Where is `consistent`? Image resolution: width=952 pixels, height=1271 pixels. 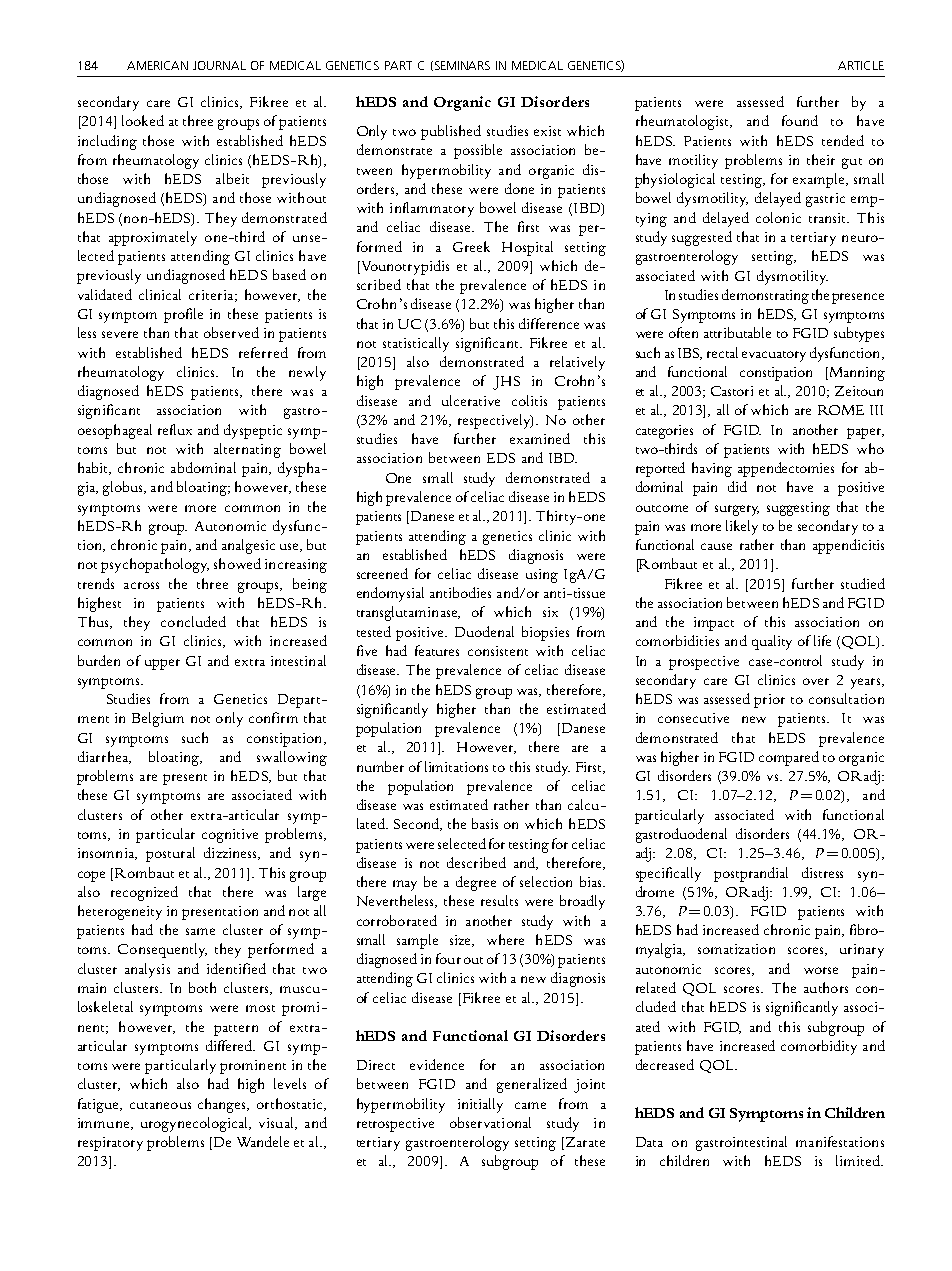 consistent is located at coordinates (498, 651).
